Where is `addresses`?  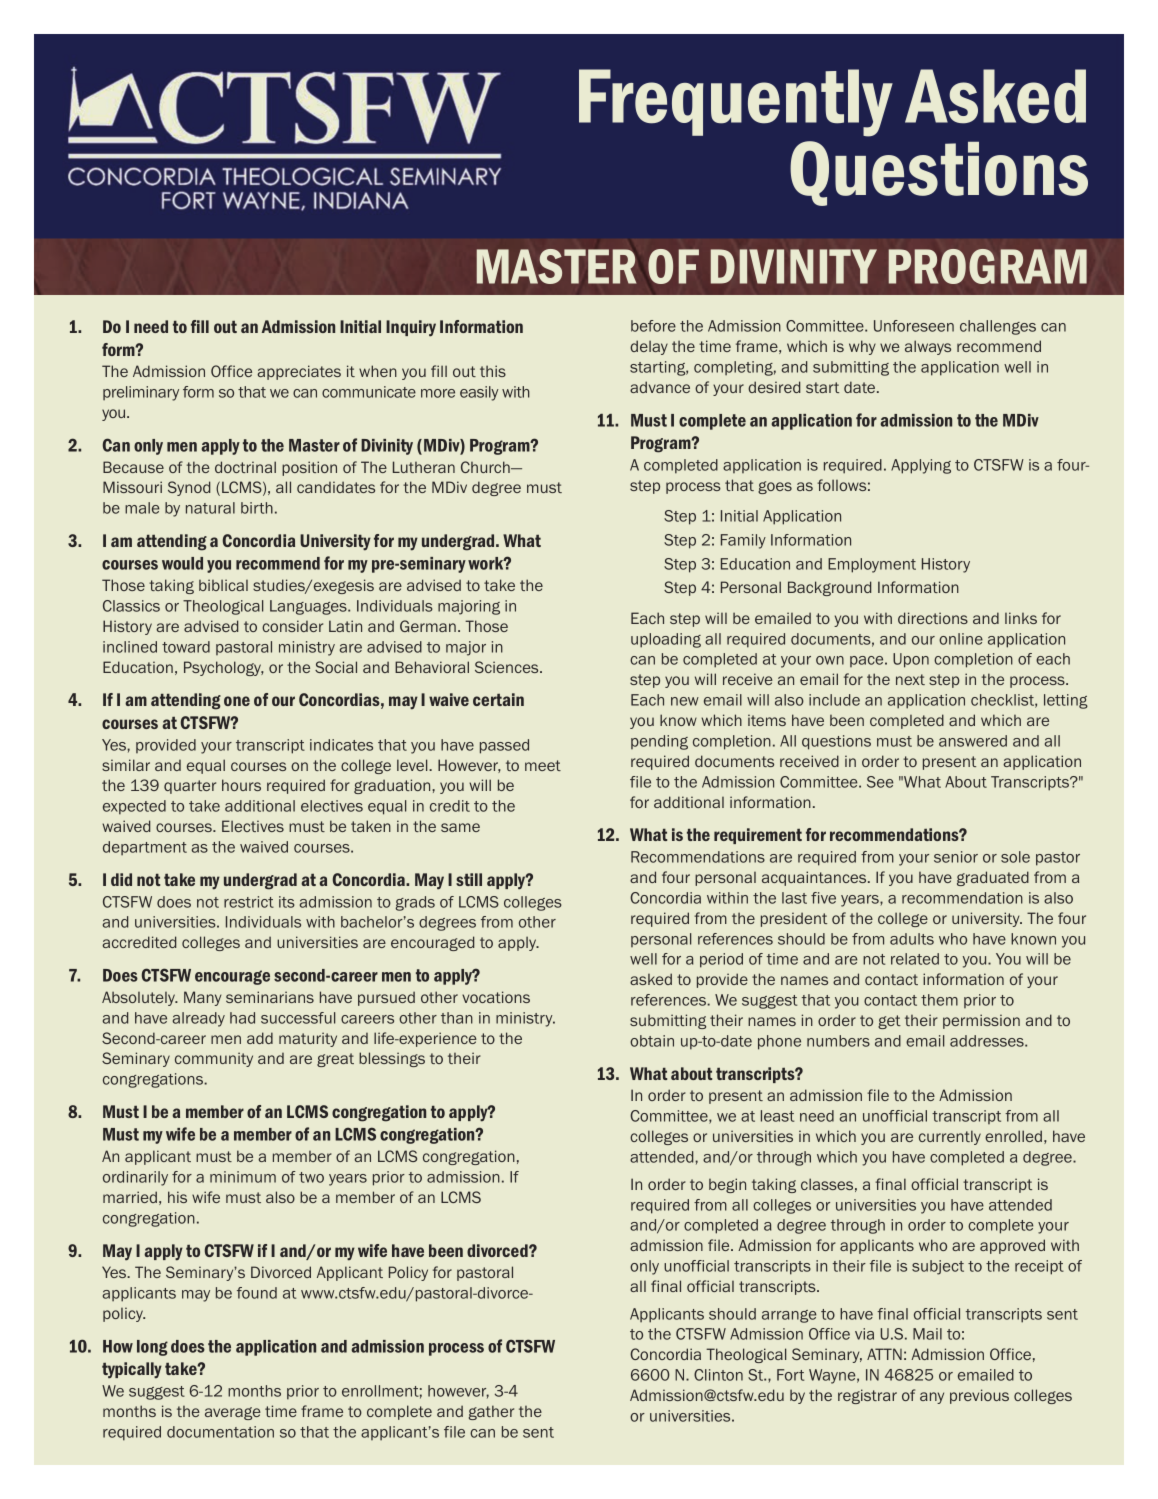
addresses is located at coordinates (988, 1041).
